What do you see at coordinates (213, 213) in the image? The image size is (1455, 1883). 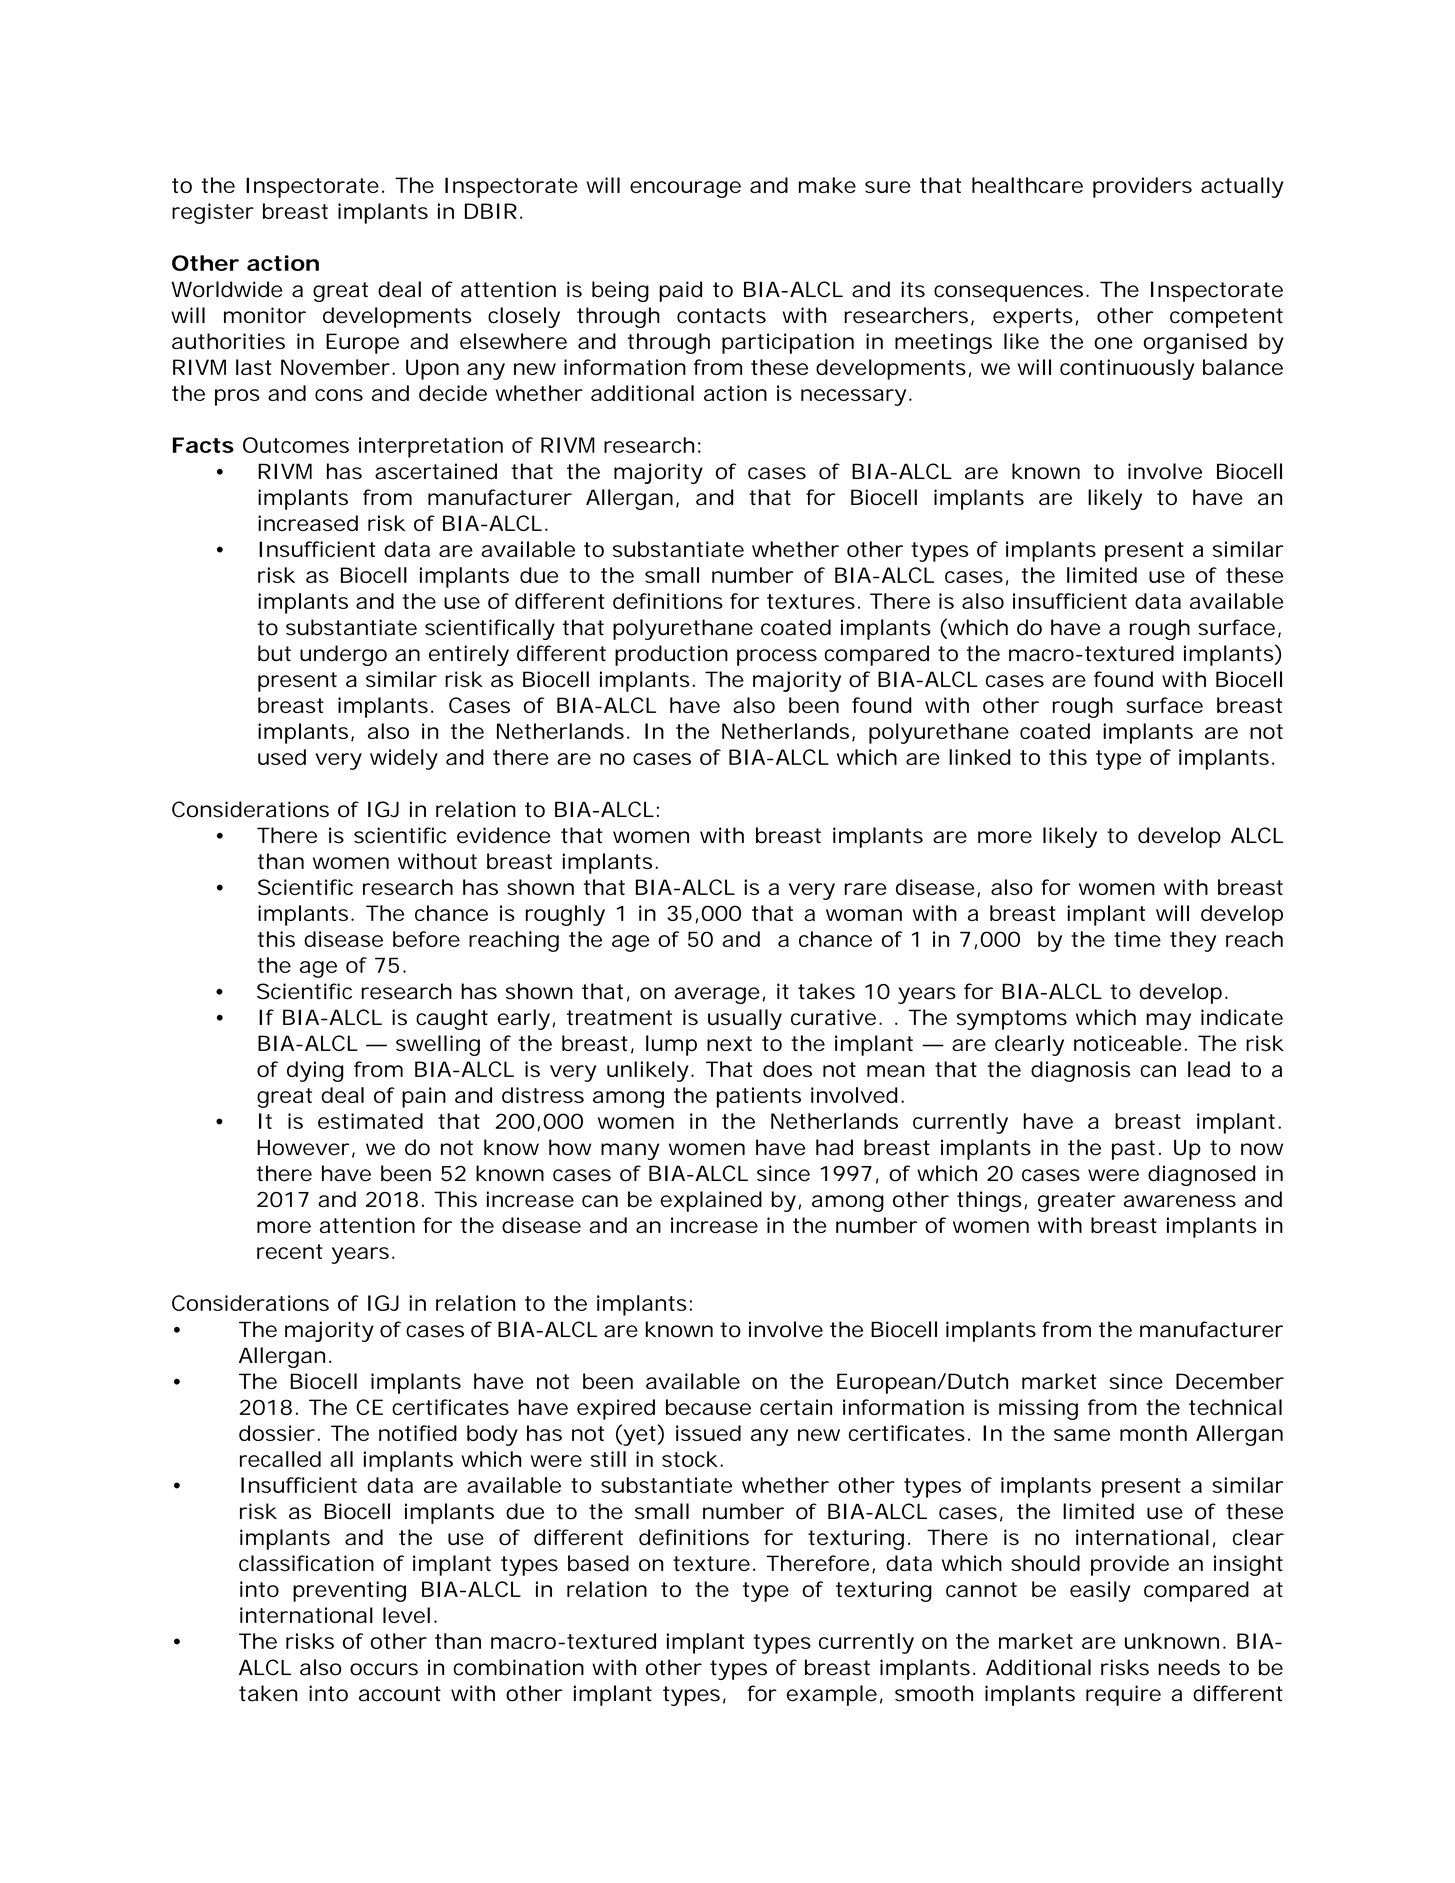 I see `register` at bounding box center [213, 213].
